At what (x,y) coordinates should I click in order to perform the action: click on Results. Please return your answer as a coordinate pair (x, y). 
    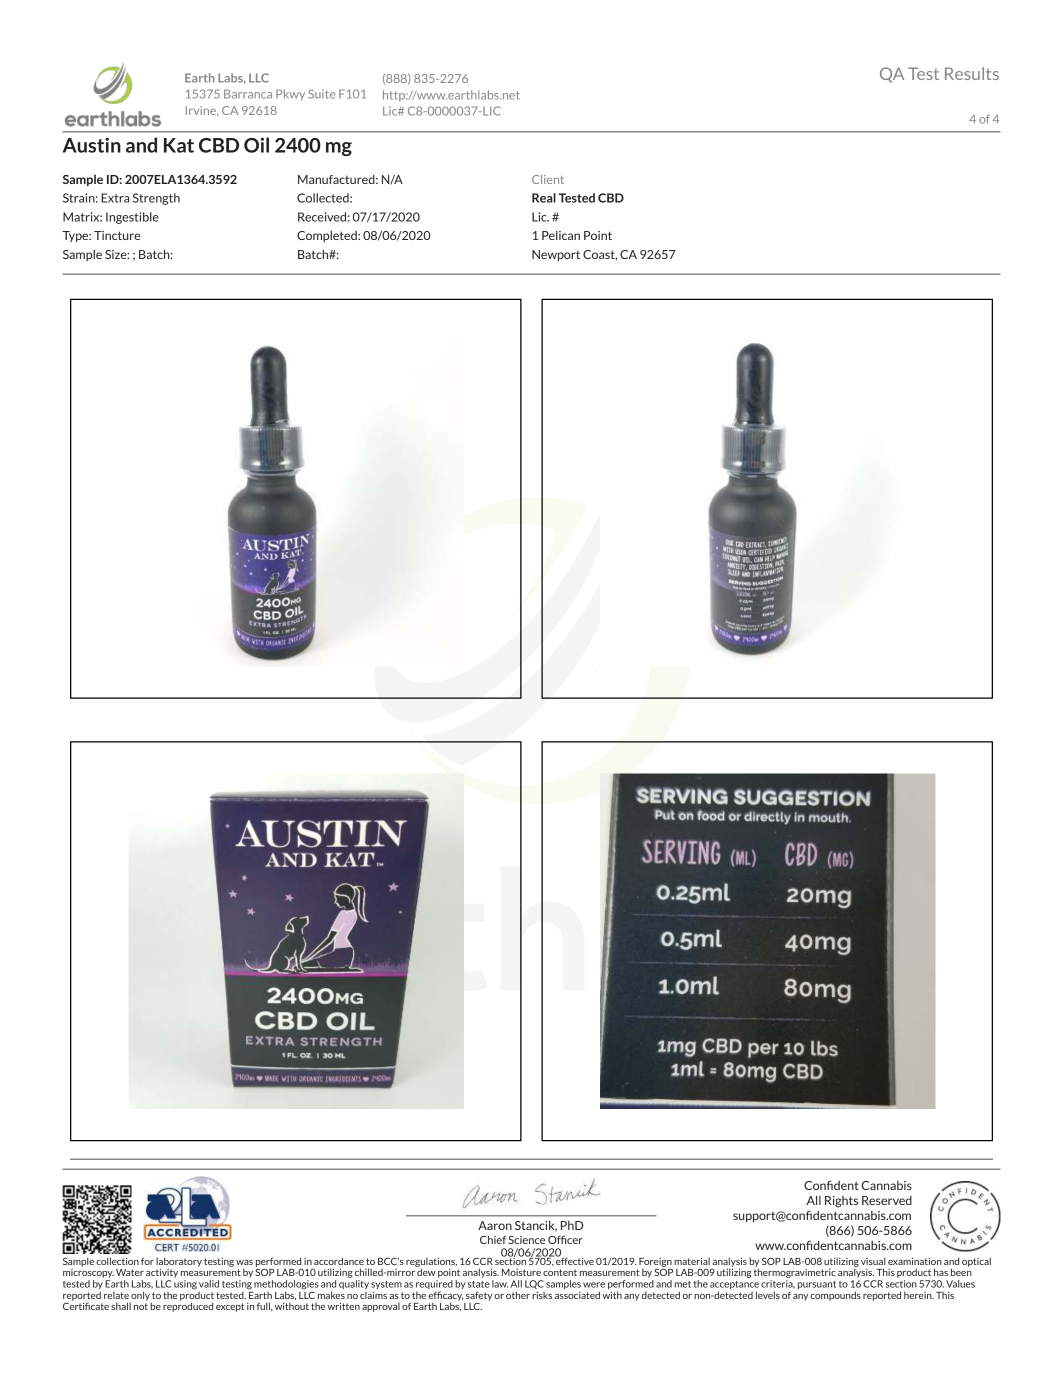
    Looking at the image, I should click on (972, 73).
